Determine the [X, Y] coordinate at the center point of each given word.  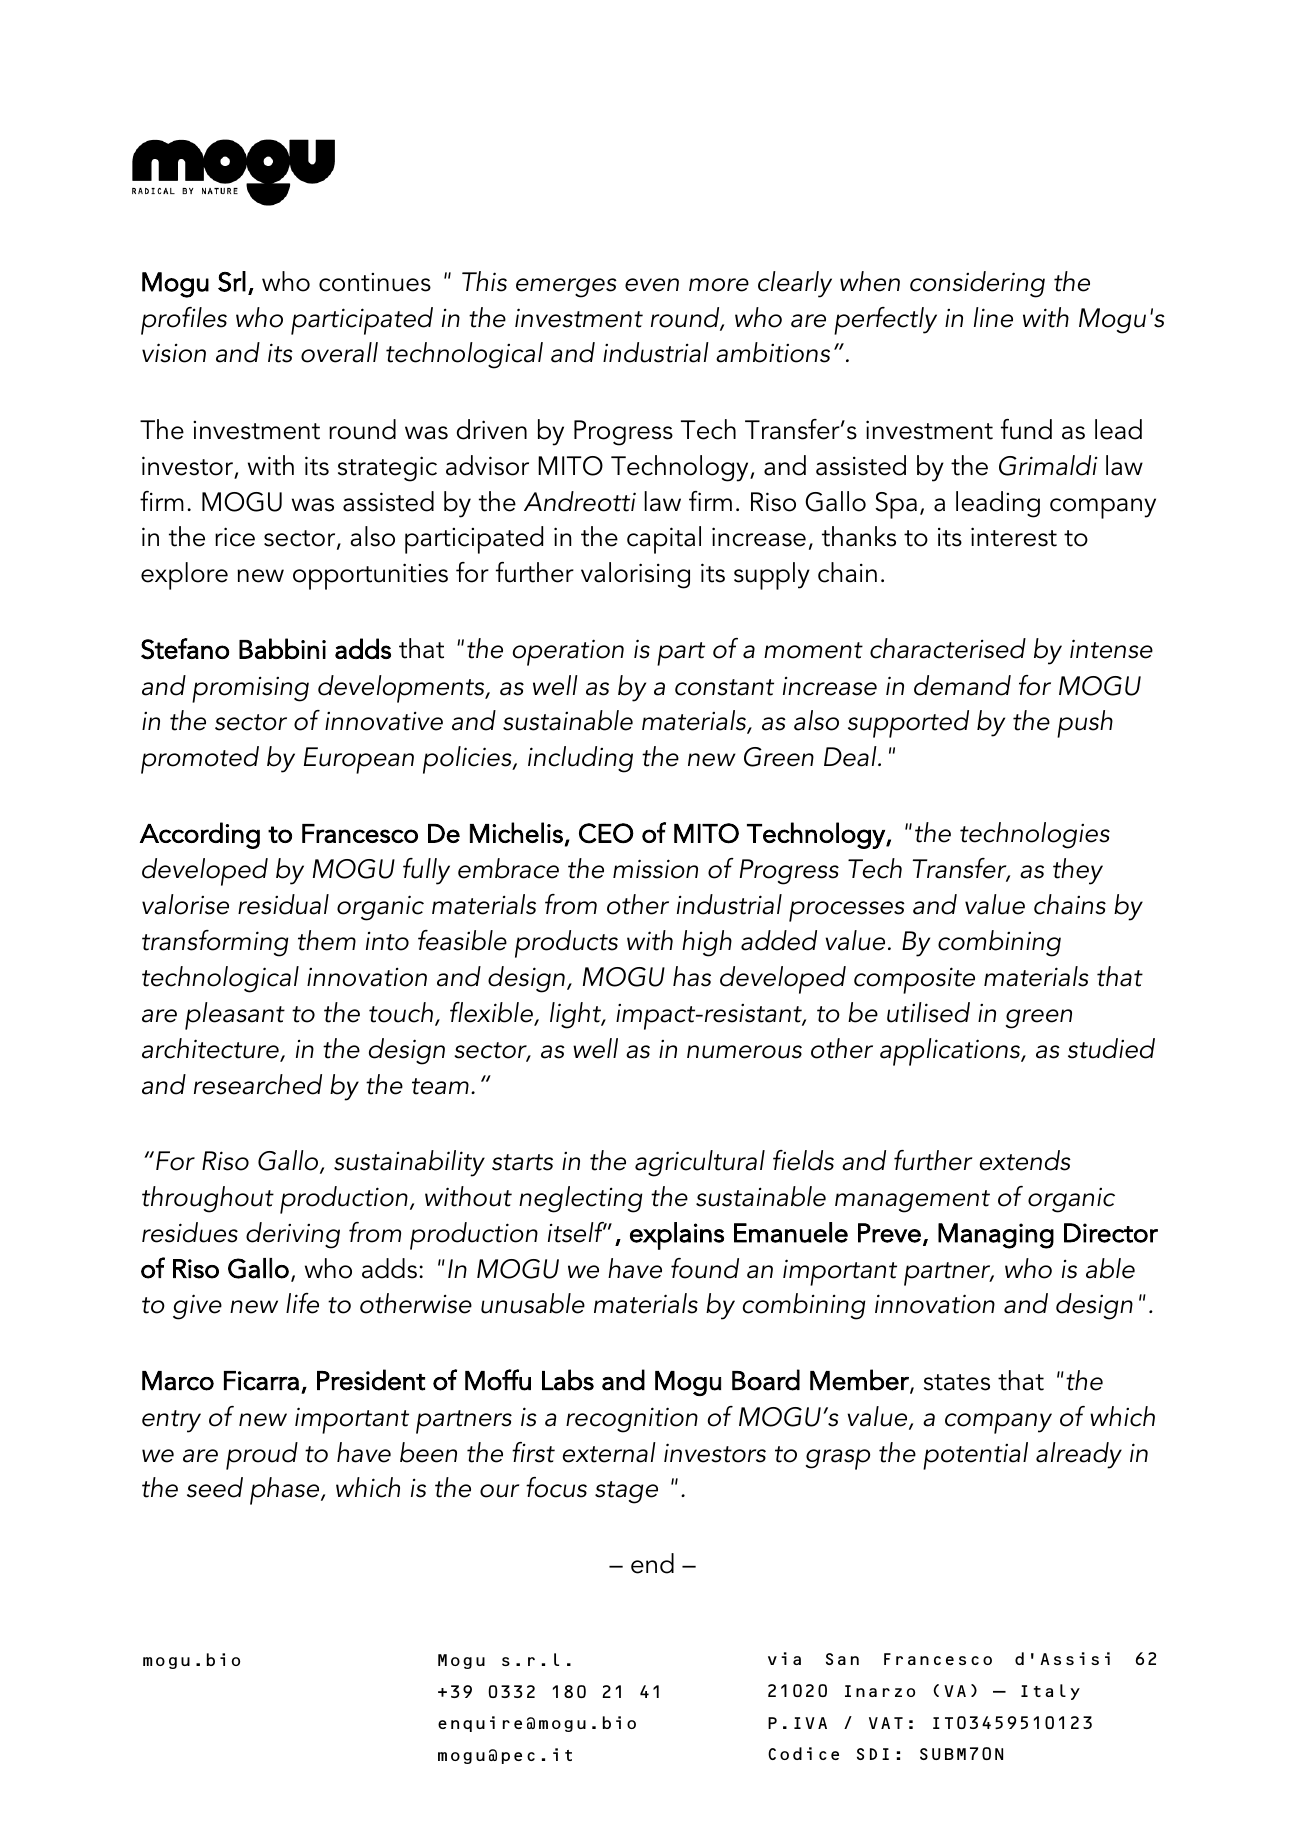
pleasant [235, 1016]
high [707, 943]
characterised [948, 648]
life [302, 1303]
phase [286, 1491]
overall [339, 352]
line [993, 317]
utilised [928, 1012]
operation [568, 652]
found [705, 1268]
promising [250, 689]
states [957, 1382]
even [652, 285]
